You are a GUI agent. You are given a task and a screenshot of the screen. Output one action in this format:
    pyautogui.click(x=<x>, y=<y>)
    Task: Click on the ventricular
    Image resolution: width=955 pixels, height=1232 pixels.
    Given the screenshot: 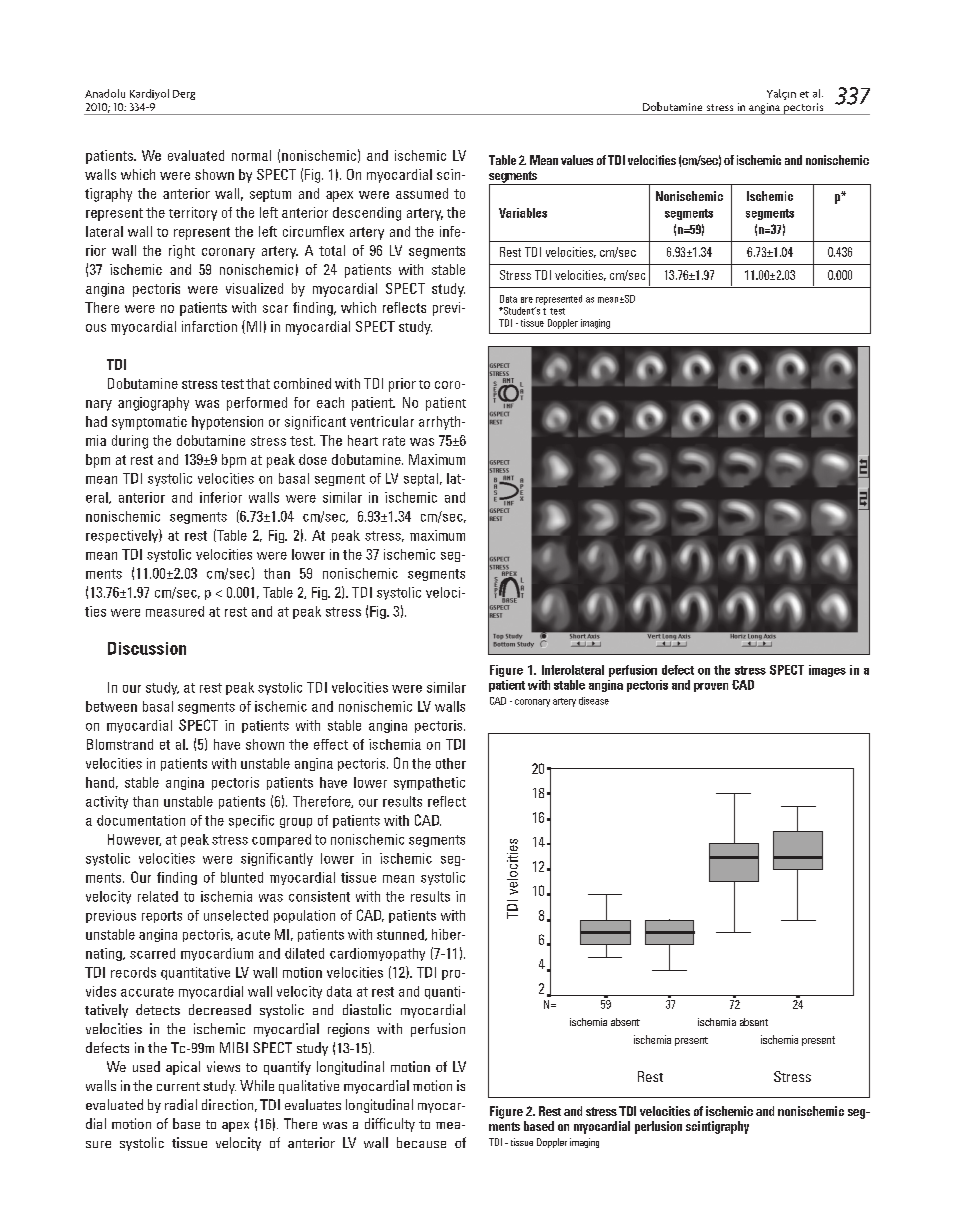 What is the action you would take?
    pyautogui.click(x=382, y=421)
